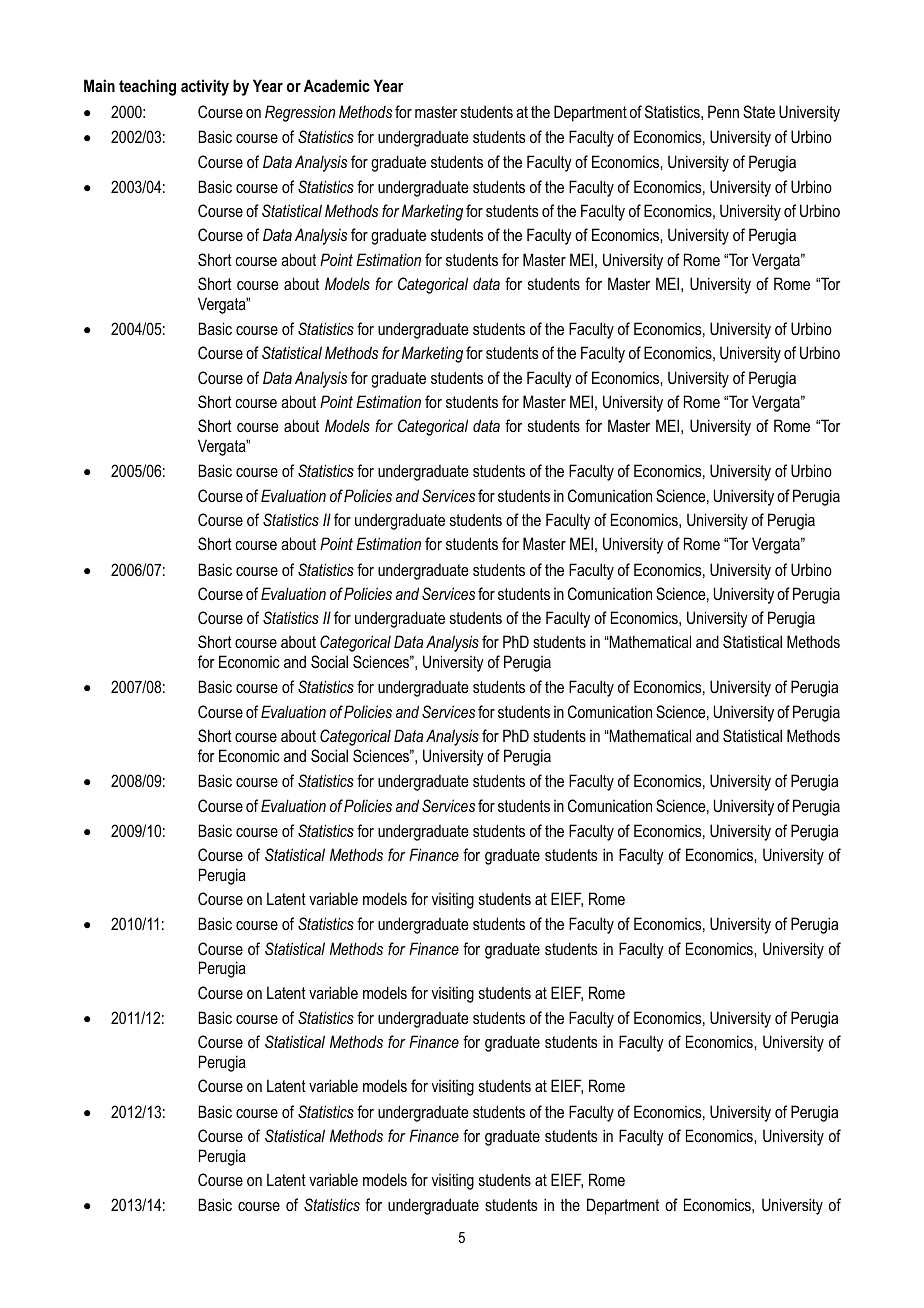 Image resolution: width=924 pixels, height=1308 pixels. Describe the element at coordinates (337, 85) in the image. I see `Academic` at that location.
